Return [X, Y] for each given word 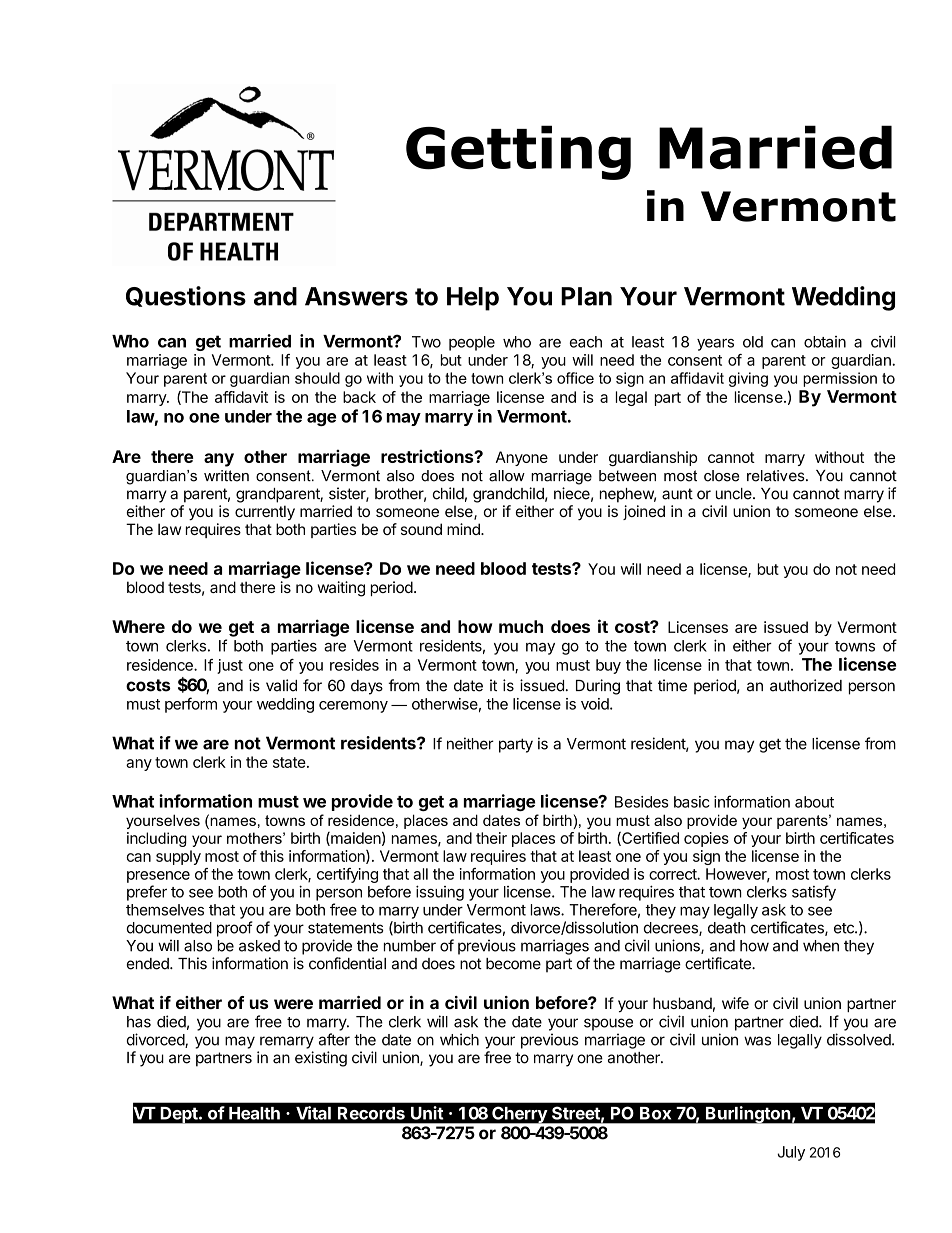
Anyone [522, 458]
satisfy [814, 893]
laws [546, 910]
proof [235, 929]
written [226, 476]
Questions [186, 296]
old [753, 342]
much [521, 626]
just [230, 666]
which [459, 1039]
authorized [806, 685]
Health [254, 1113]
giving [748, 379]
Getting [518, 152]
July [791, 1153]
